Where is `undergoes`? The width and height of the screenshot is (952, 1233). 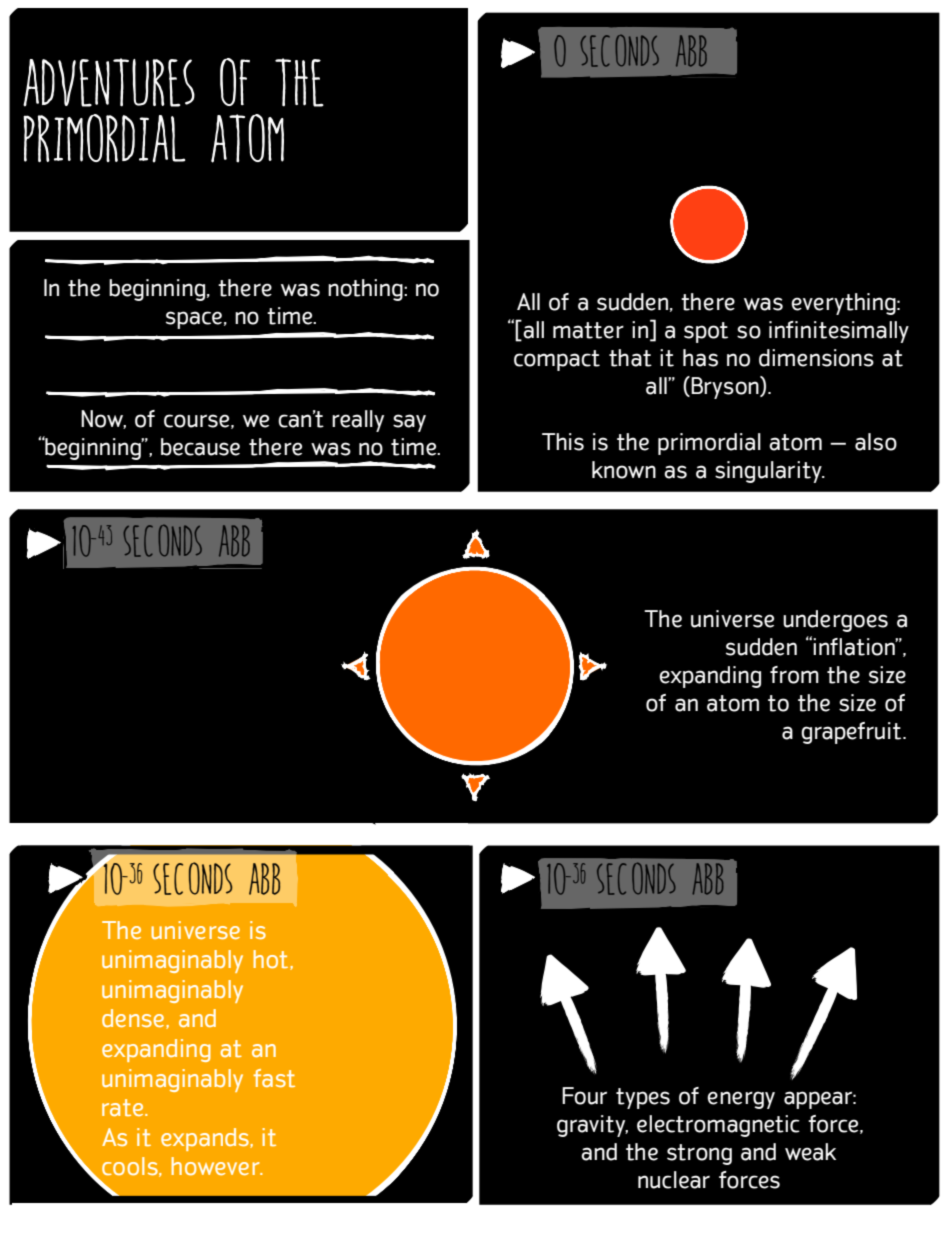
undergoes is located at coordinates (835, 621).
